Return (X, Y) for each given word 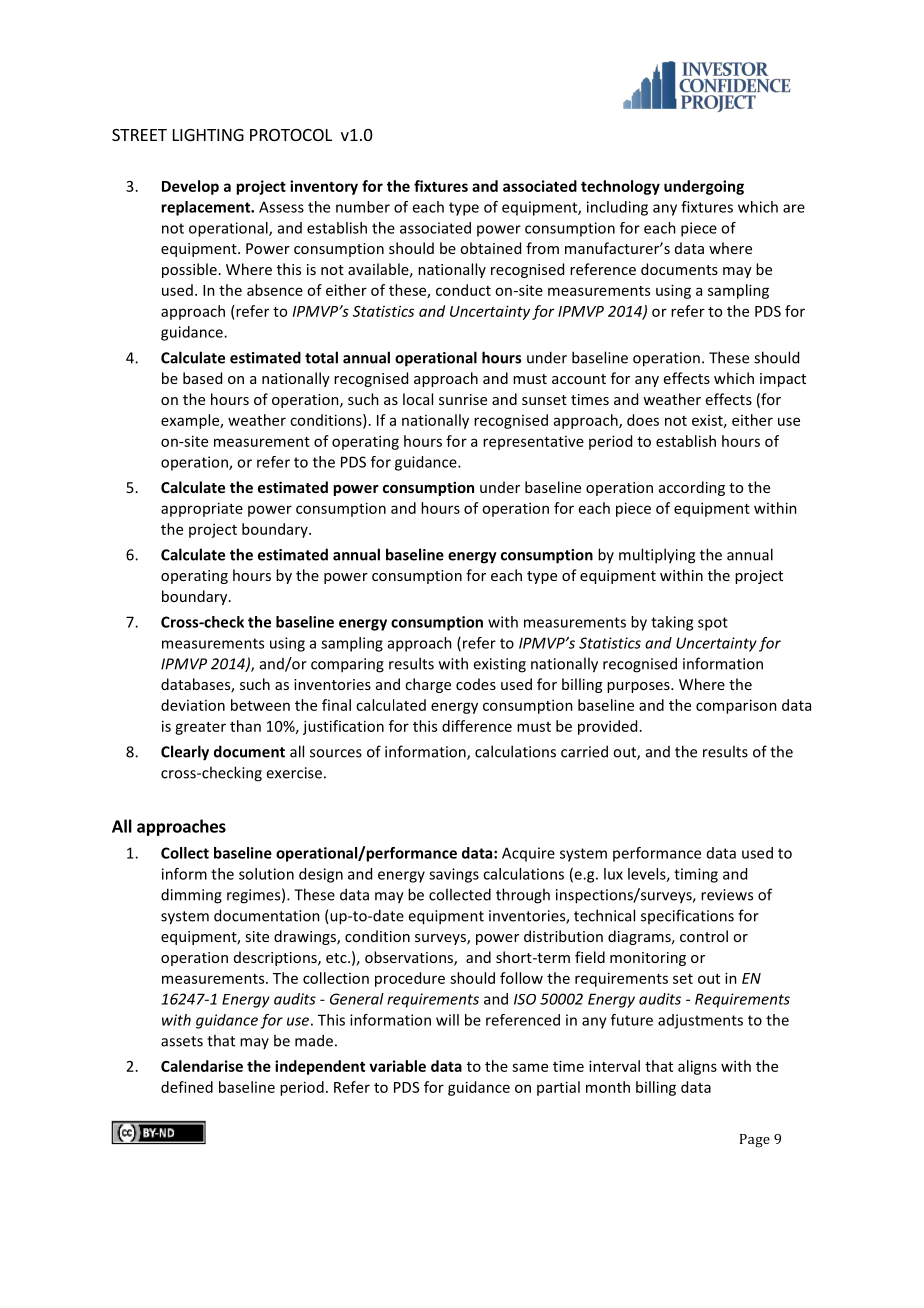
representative (533, 443)
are (794, 208)
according (692, 488)
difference (477, 726)
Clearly (185, 753)
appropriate (202, 509)
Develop (190, 187)
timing (696, 875)
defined (187, 1087)
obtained (490, 248)
